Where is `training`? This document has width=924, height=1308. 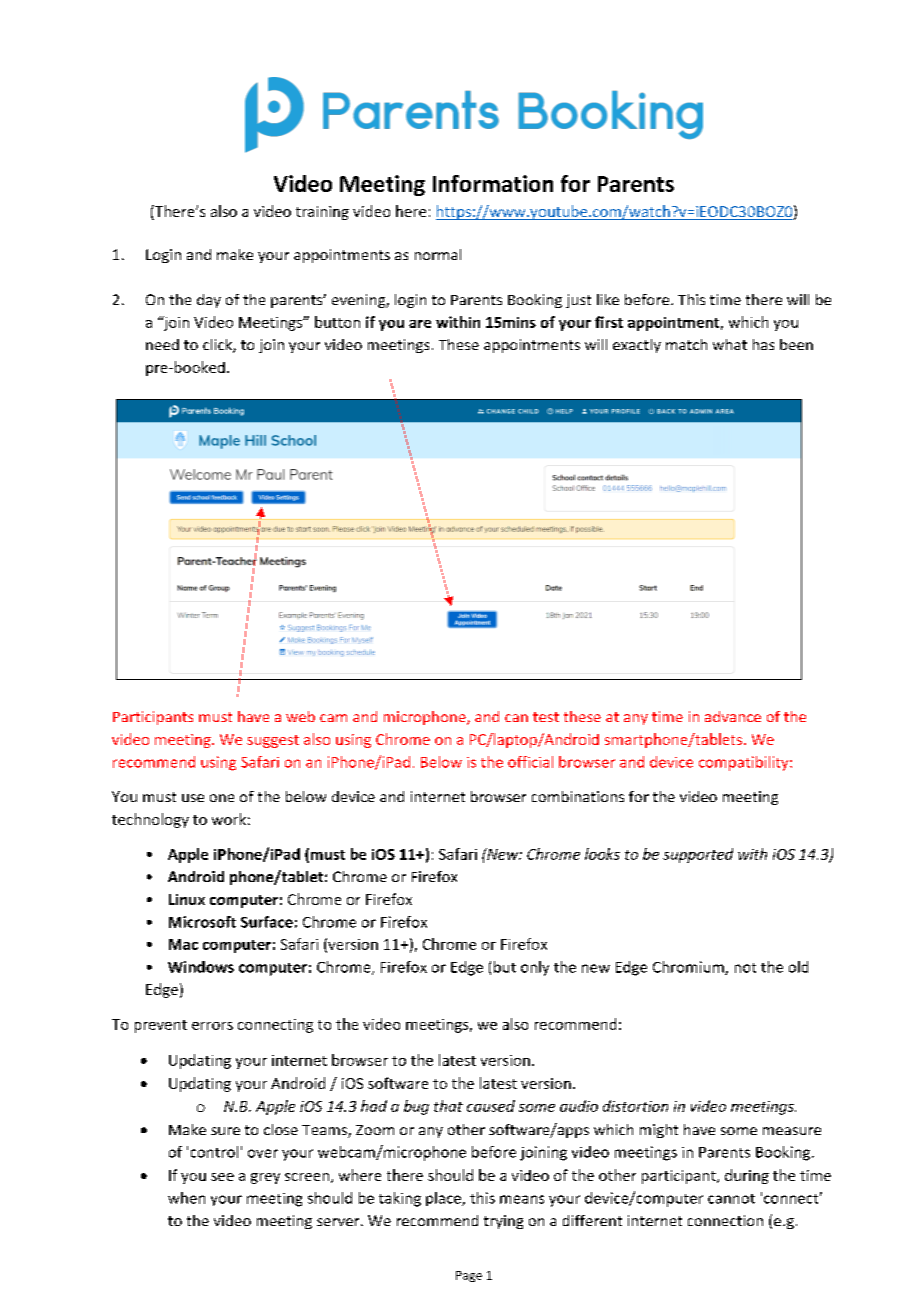
training is located at coordinates (322, 213).
